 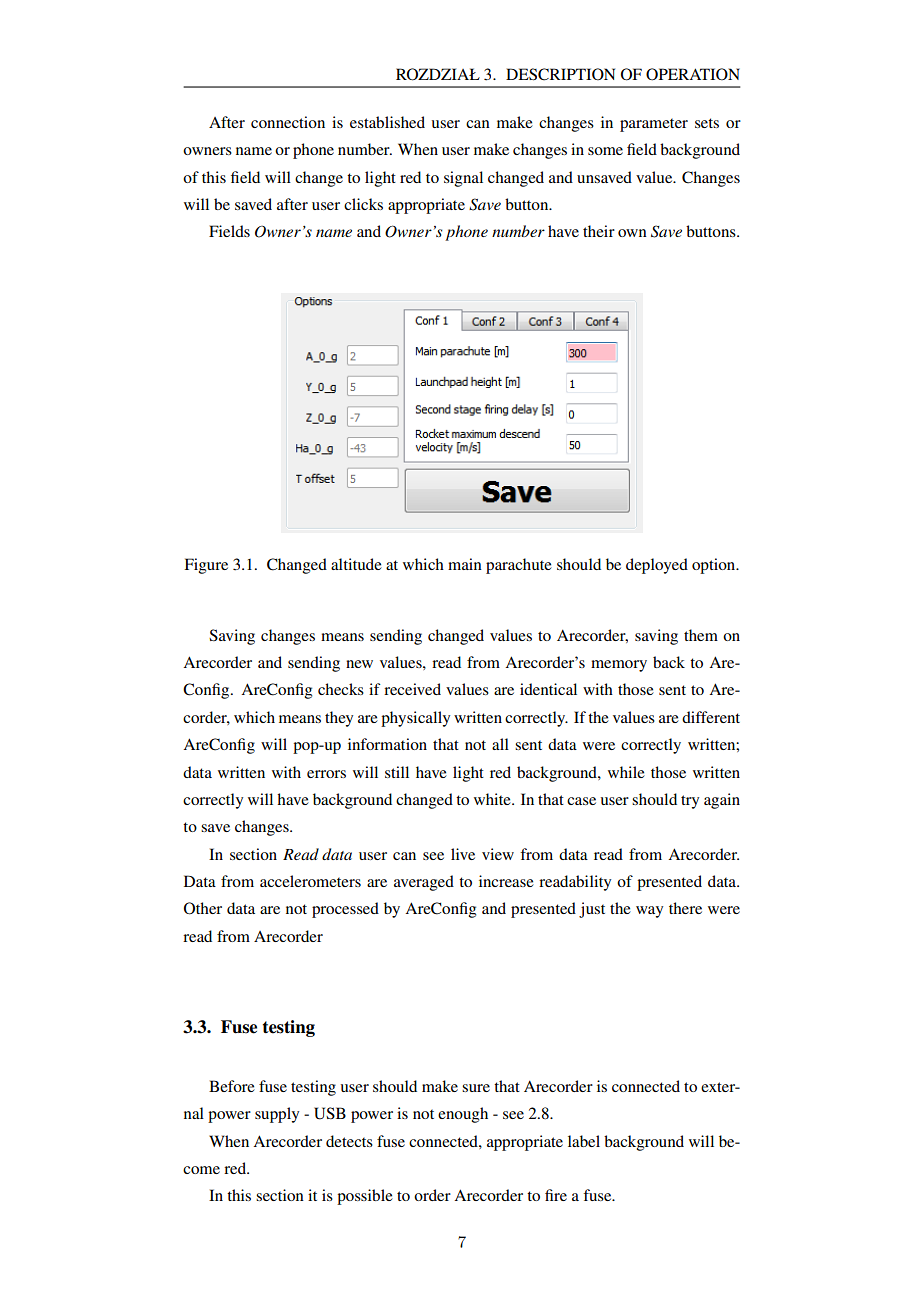 What do you see at coordinates (463, 179) in the image?
I see `signal` at bounding box center [463, 179].
